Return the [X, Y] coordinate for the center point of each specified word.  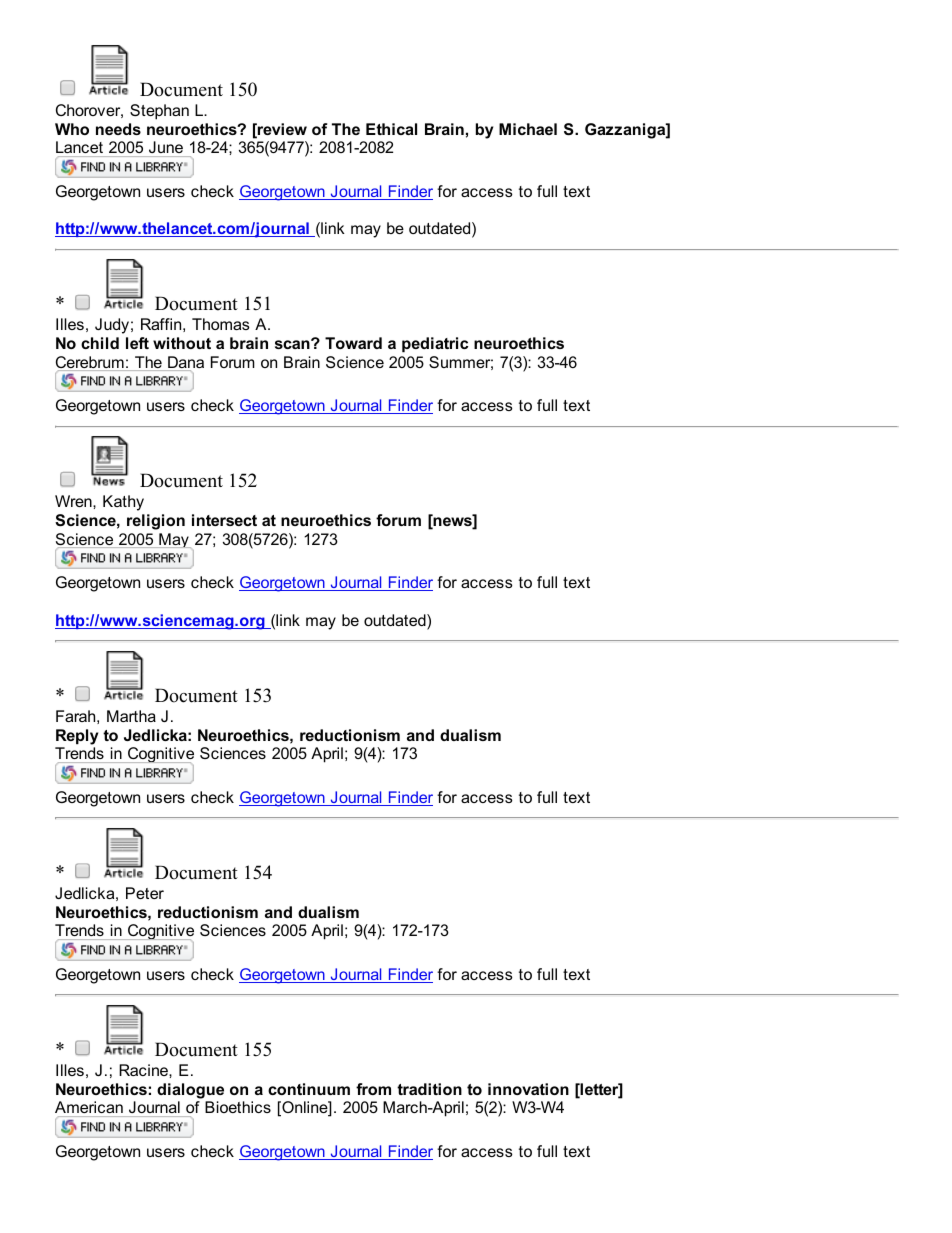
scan [293, 344]
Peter [145, 893]
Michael [528, 129]
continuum [309, 1089]
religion [156, 522]
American [90, 1109]
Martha [131, 716]
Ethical [391, 129]
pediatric [435, 345]
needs [118, 129]
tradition [429, 1089]
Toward [353, 343]
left [137, 343]
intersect [224, 520]
